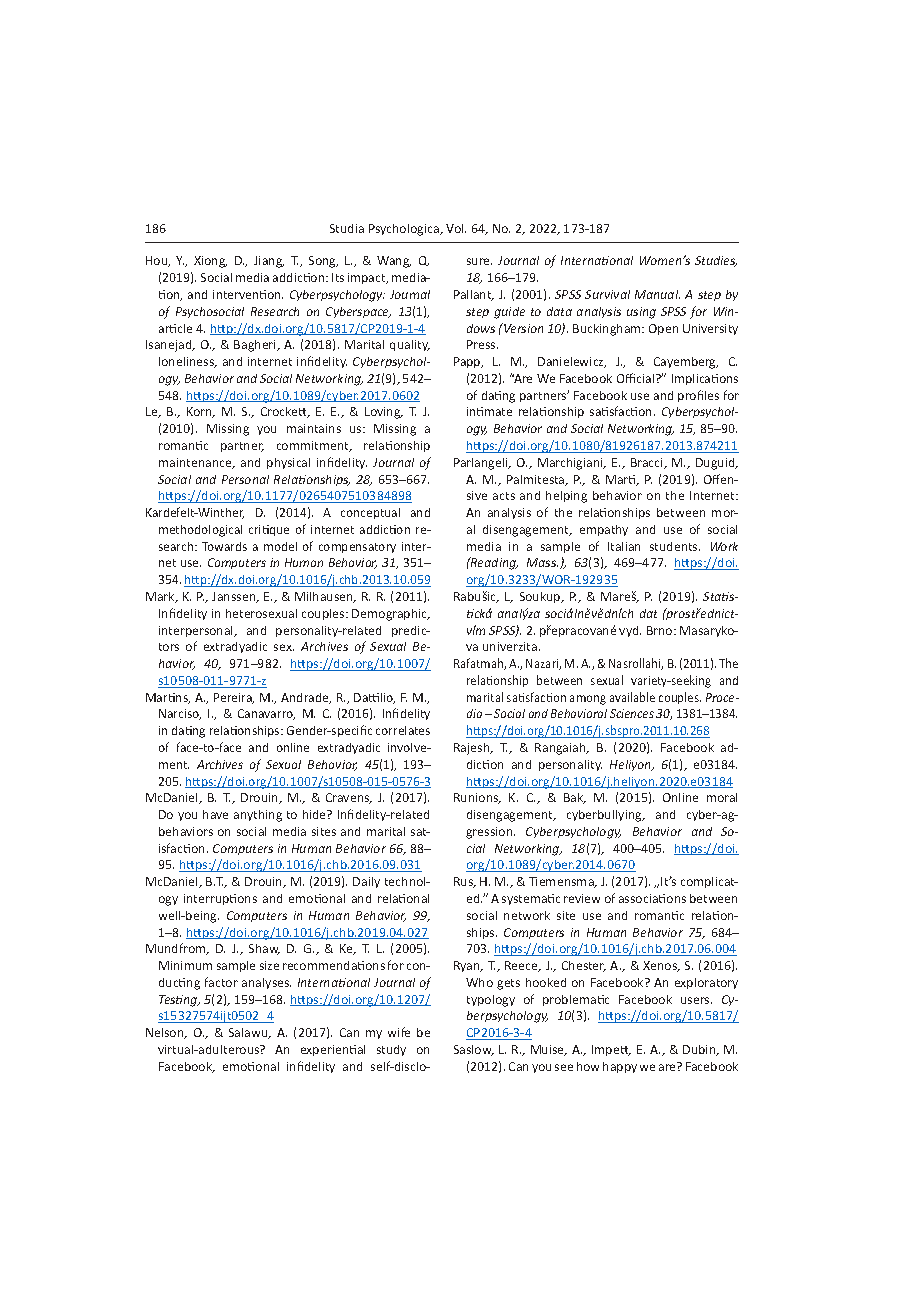 The width and height of the screenshot is (924, 1308). What do you see at coordinates (657, 294) in the screenshot?
I see `Manual` at bounding box center [657, 294].
